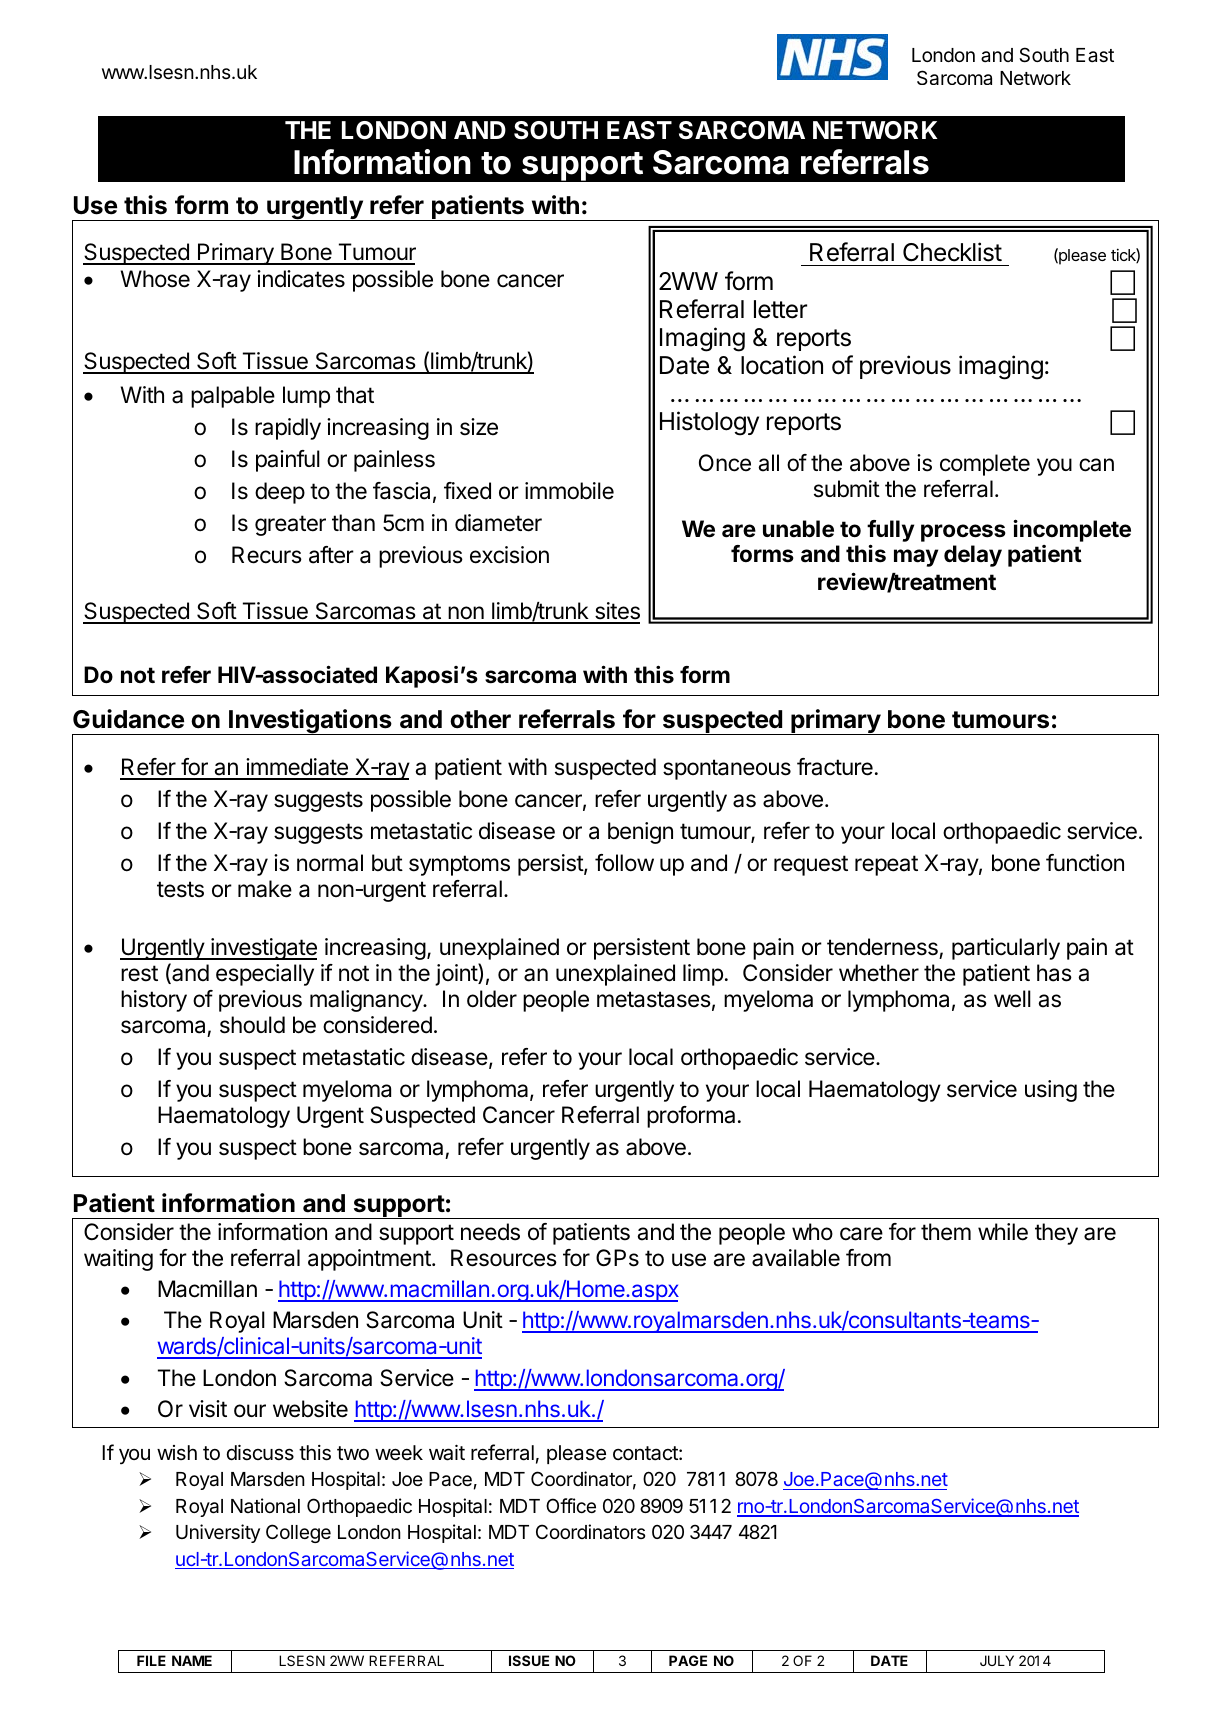  What do you see at coordinates (370, 1260) in the screenshot?
I see `appointment` at bounding box center [370, 1260].
